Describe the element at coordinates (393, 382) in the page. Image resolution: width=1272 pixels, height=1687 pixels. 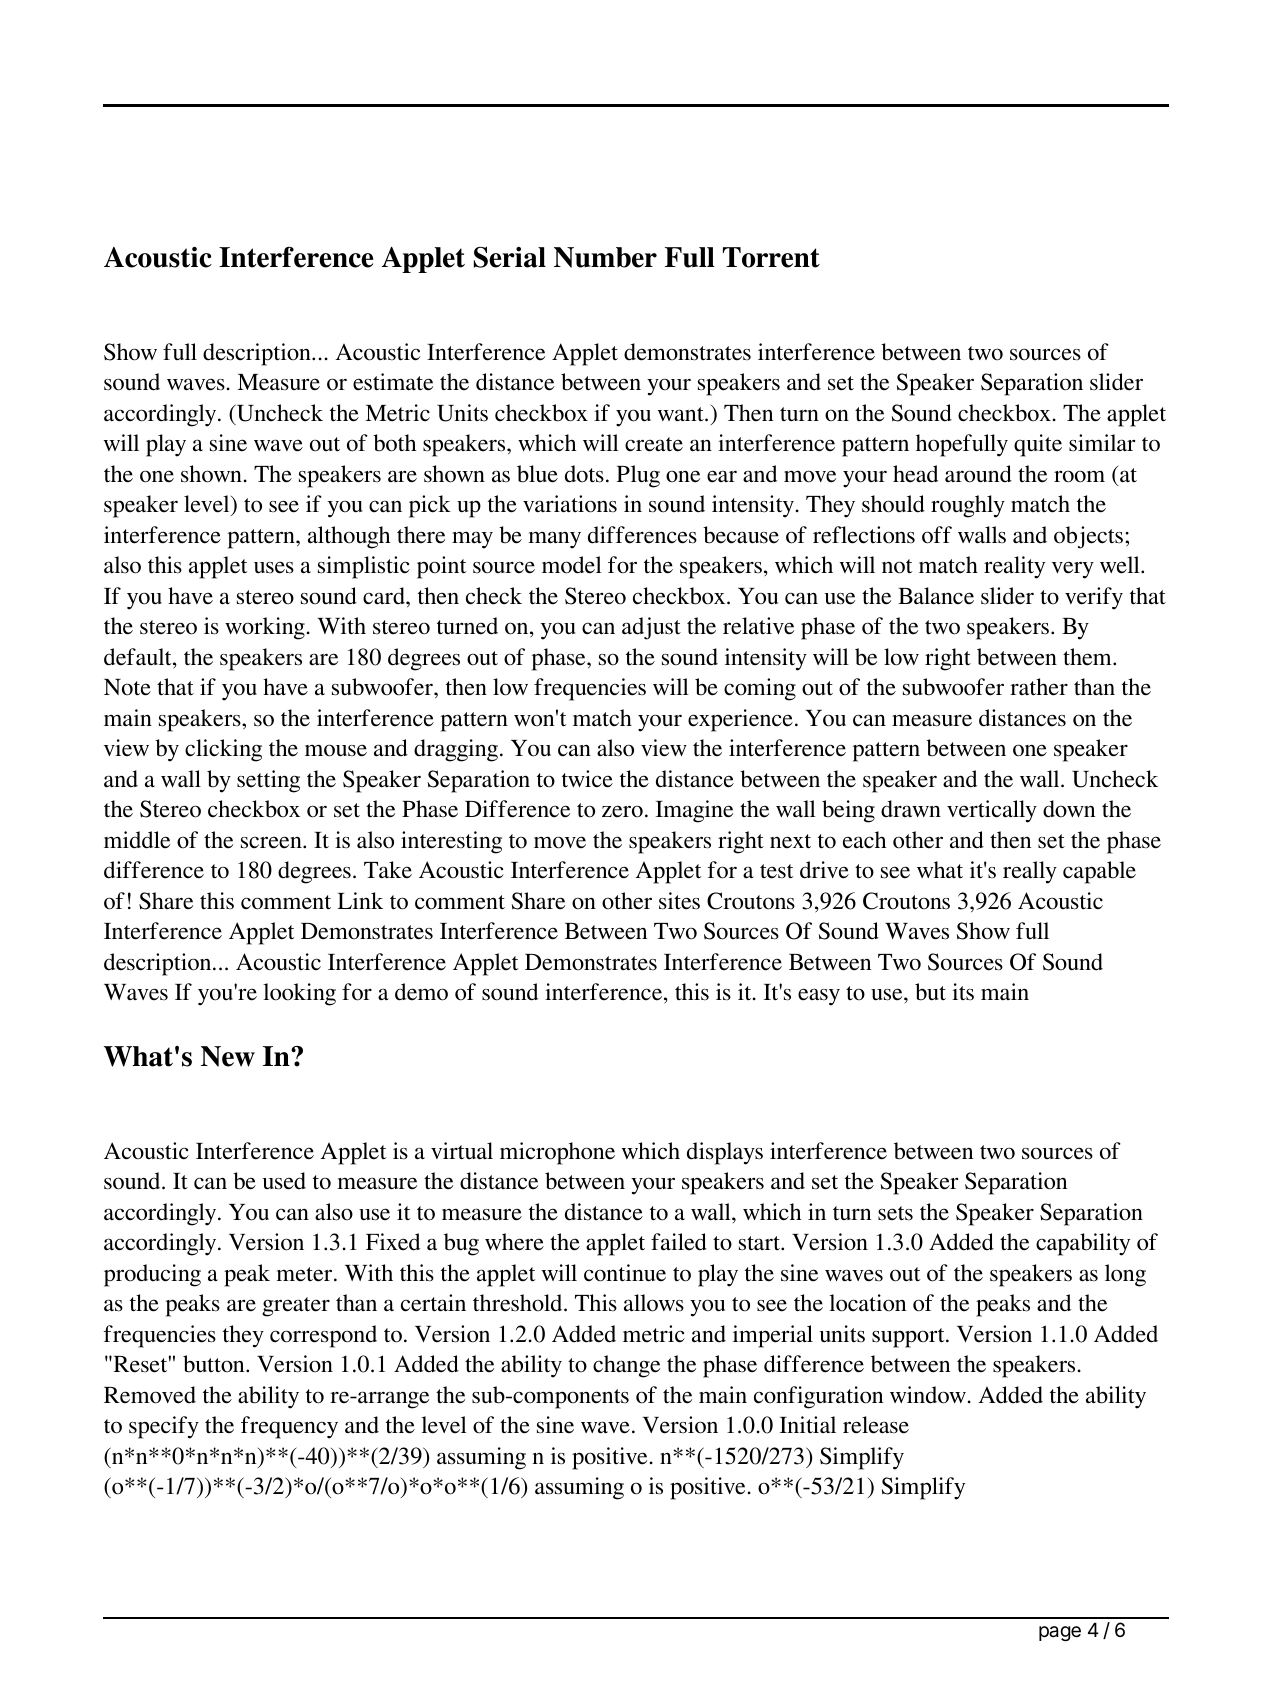
I see `estimate` at that location.
